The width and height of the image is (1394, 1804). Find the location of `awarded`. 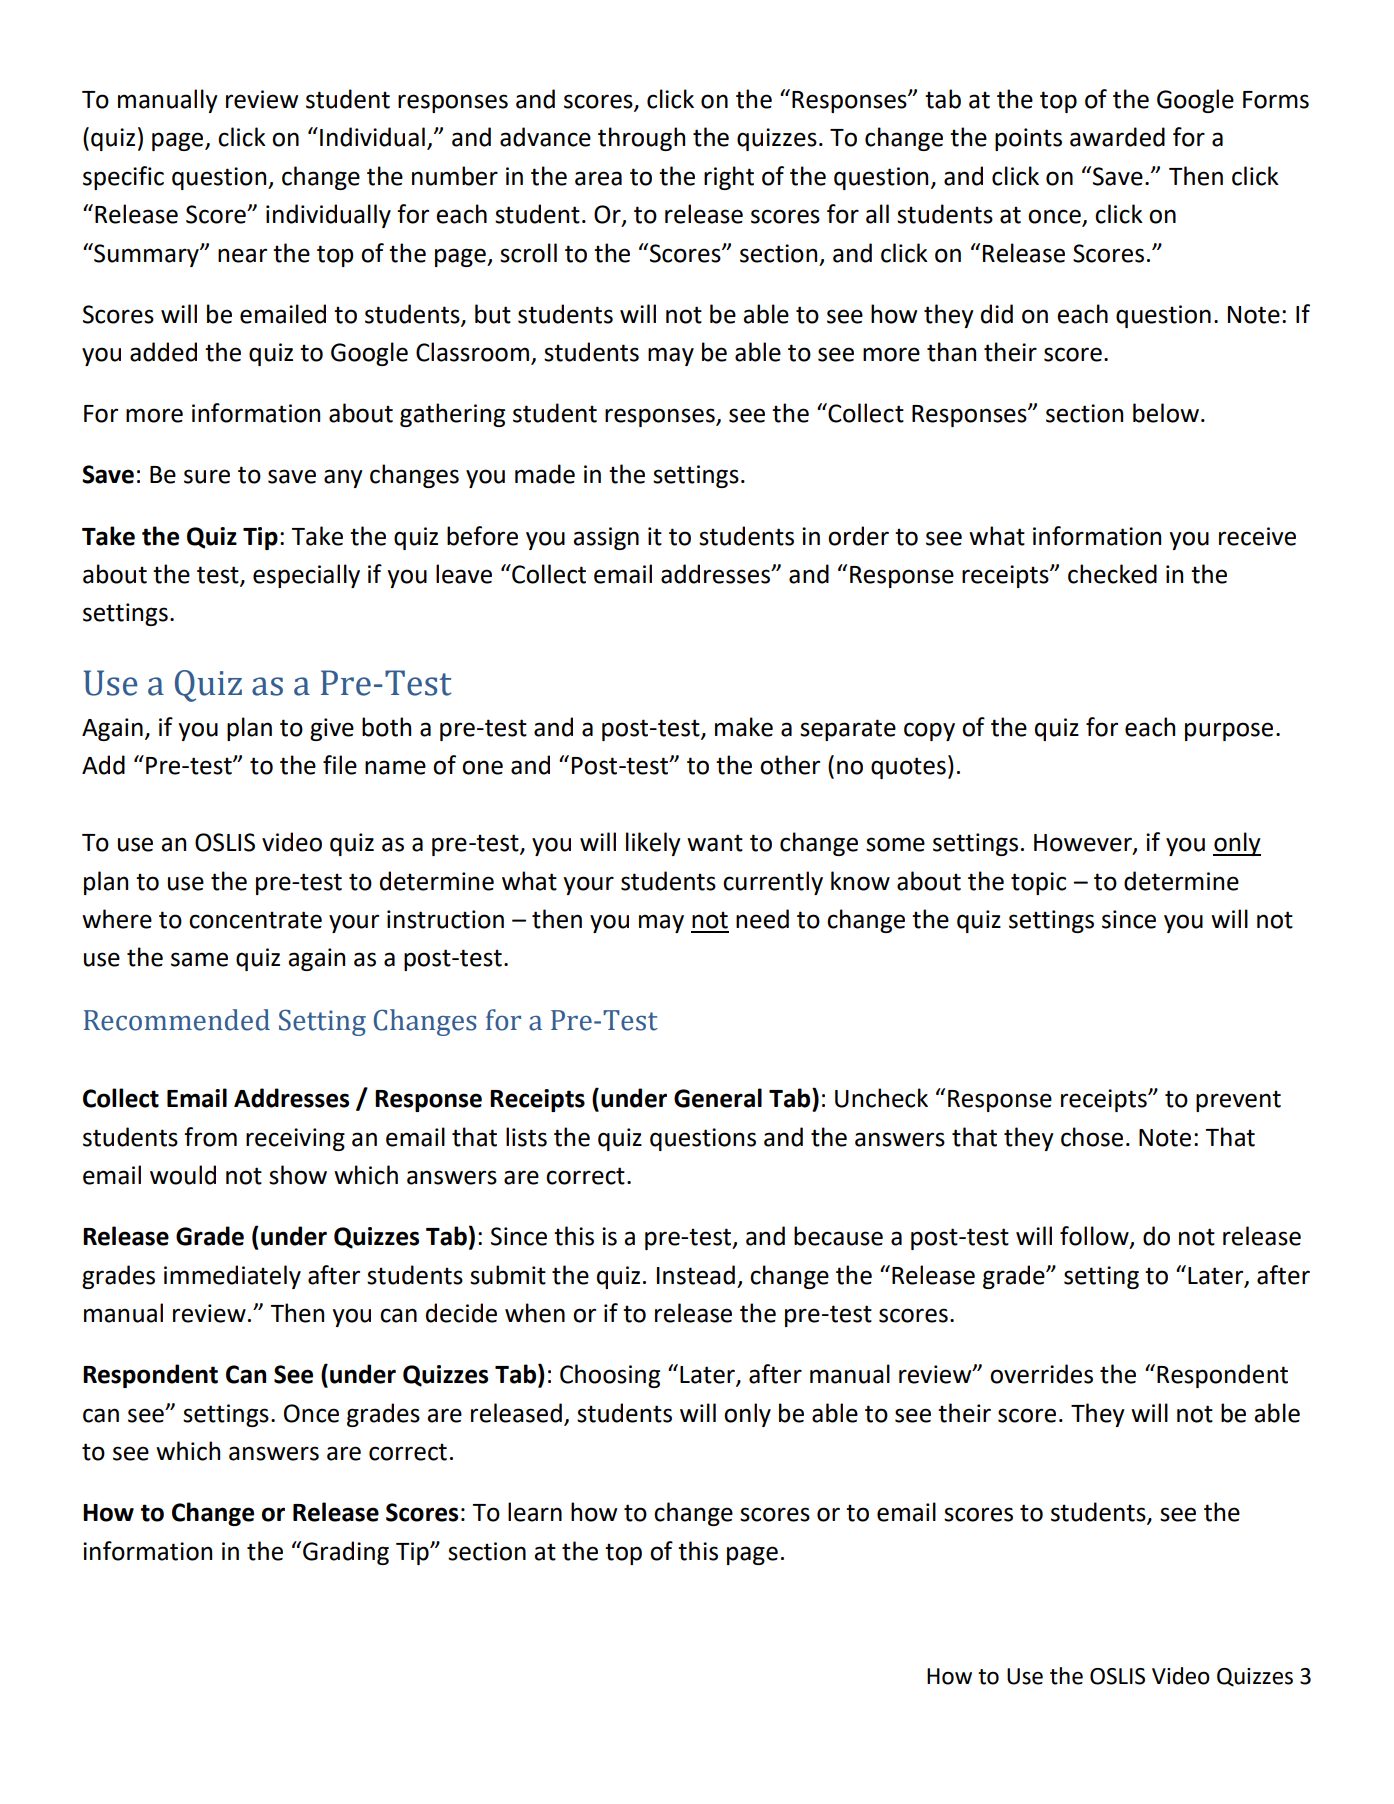

awarded is located at coordinates (1117, 137).
